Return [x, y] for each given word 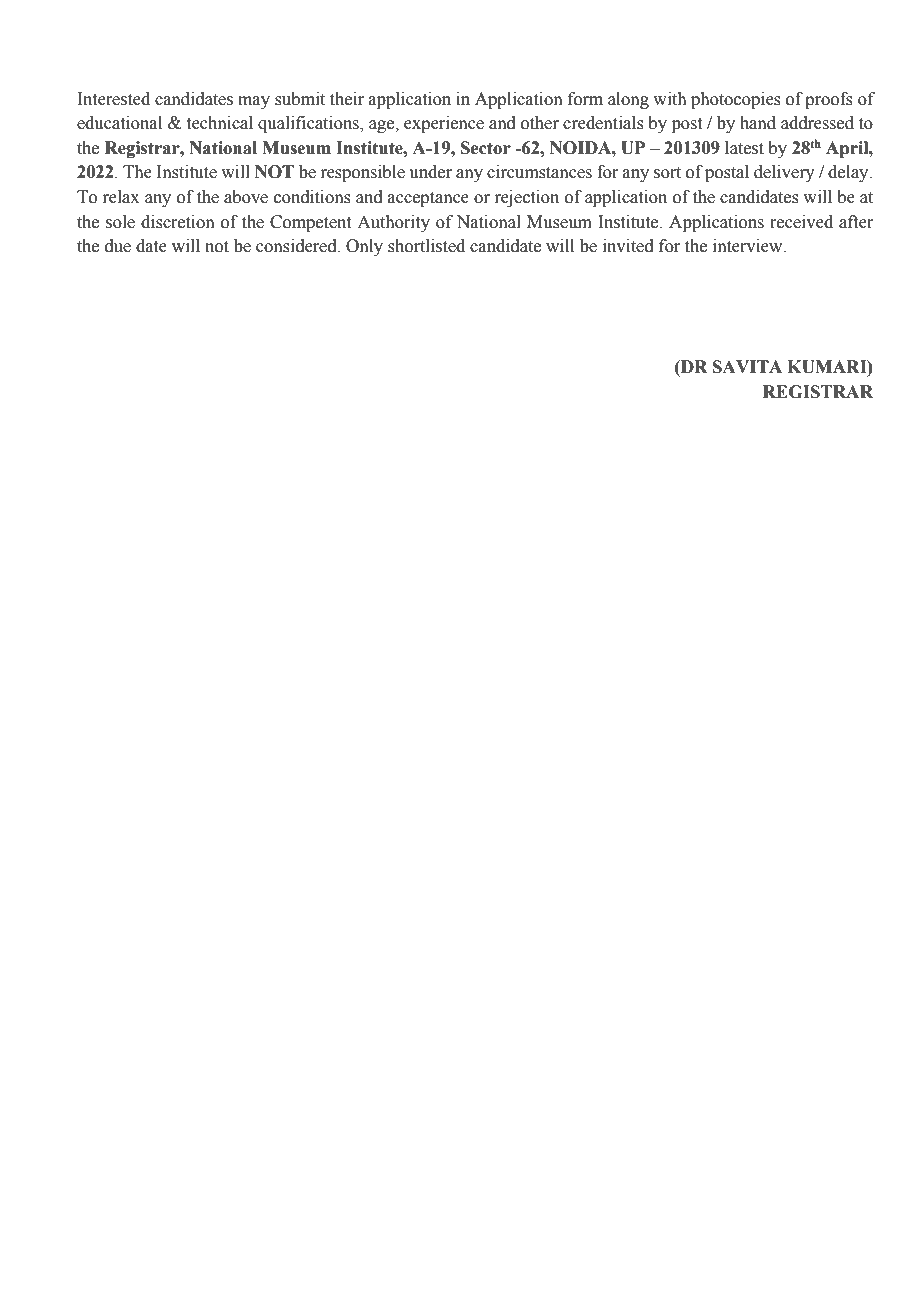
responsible [362, 173]
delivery [784, 173]
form [585, 99]
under [430, 172]
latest [744, 148]
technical [220, 123]
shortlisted [426, 246]
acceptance [428, 199]
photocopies [736, 100]
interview [749, 246]
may [254, 102]
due [118, 246]
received [801, 222]
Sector [486, 148]
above [246, 197]
